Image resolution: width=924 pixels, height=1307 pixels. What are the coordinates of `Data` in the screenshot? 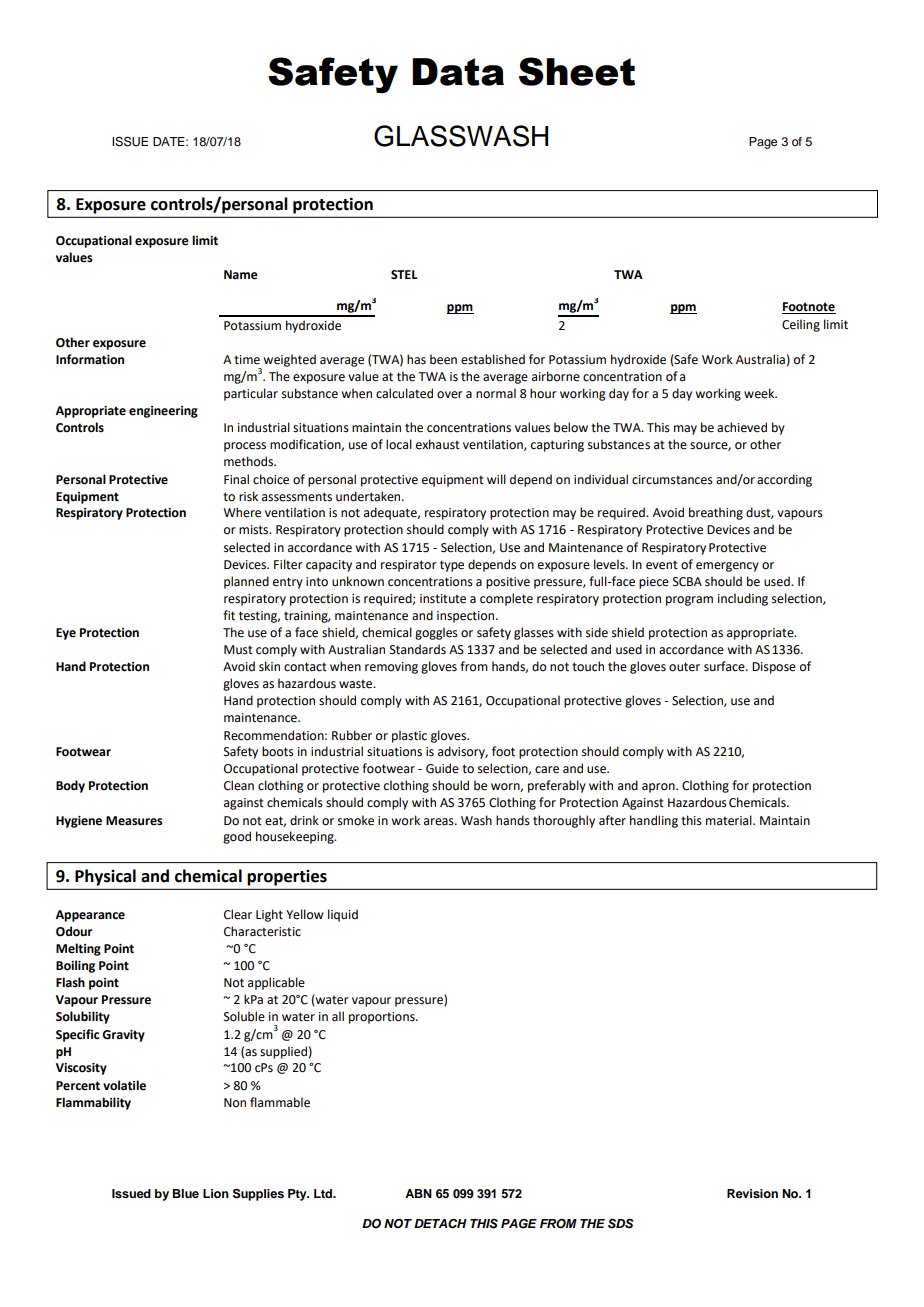 It's located at (458, 72).
